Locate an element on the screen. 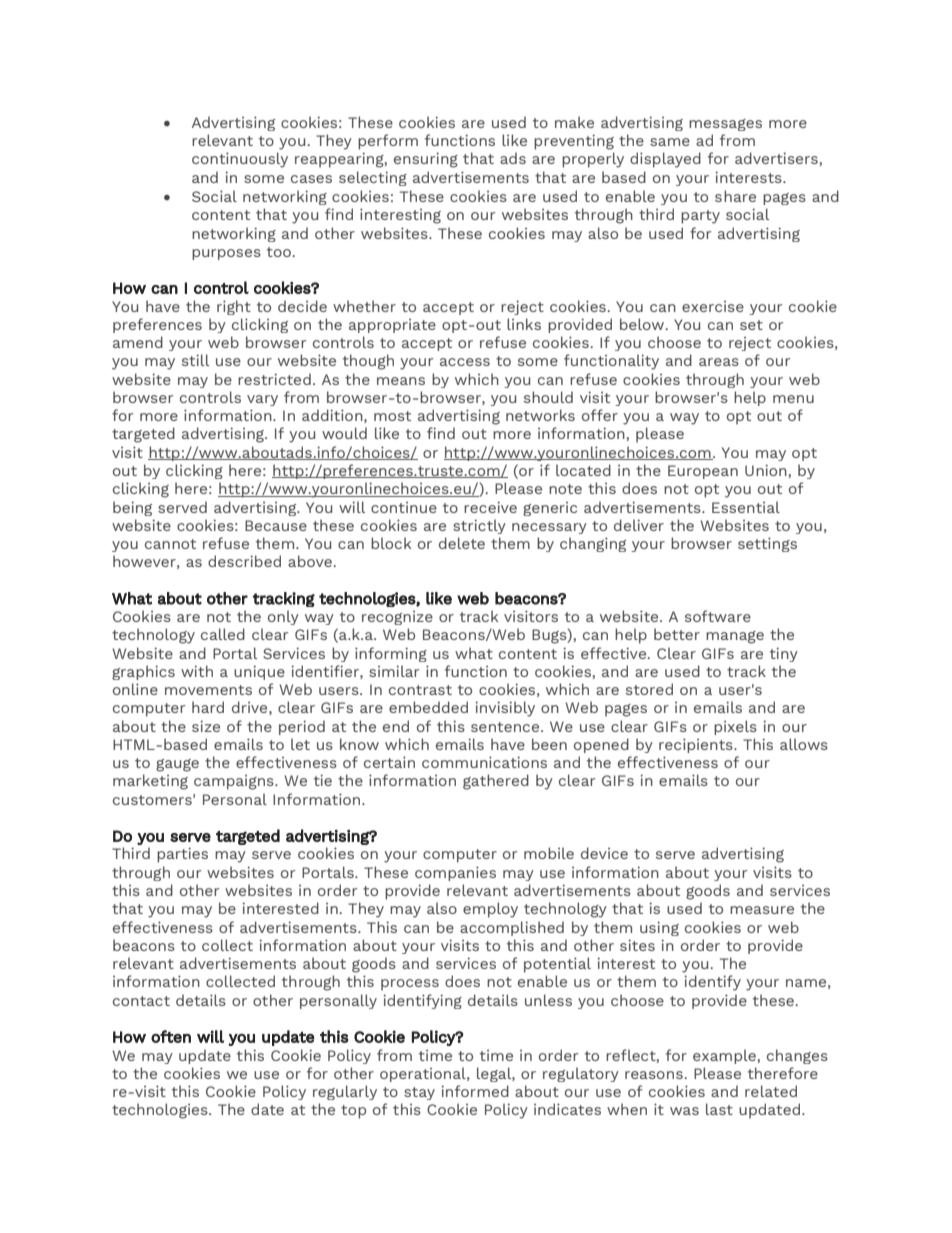 The image size is (952, 1233). companies is located at coordinates (455, 873).
